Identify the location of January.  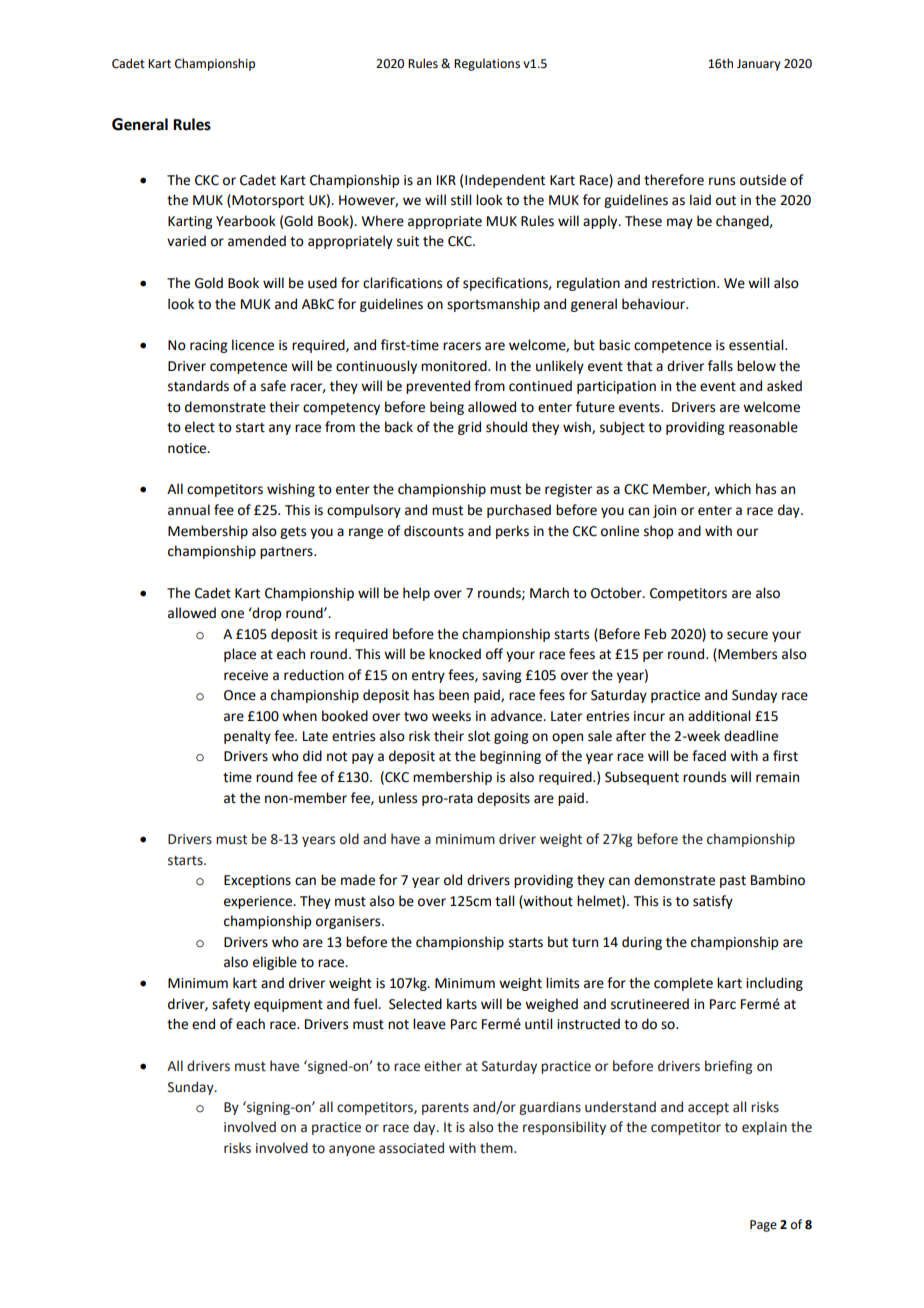
(759, 65).
